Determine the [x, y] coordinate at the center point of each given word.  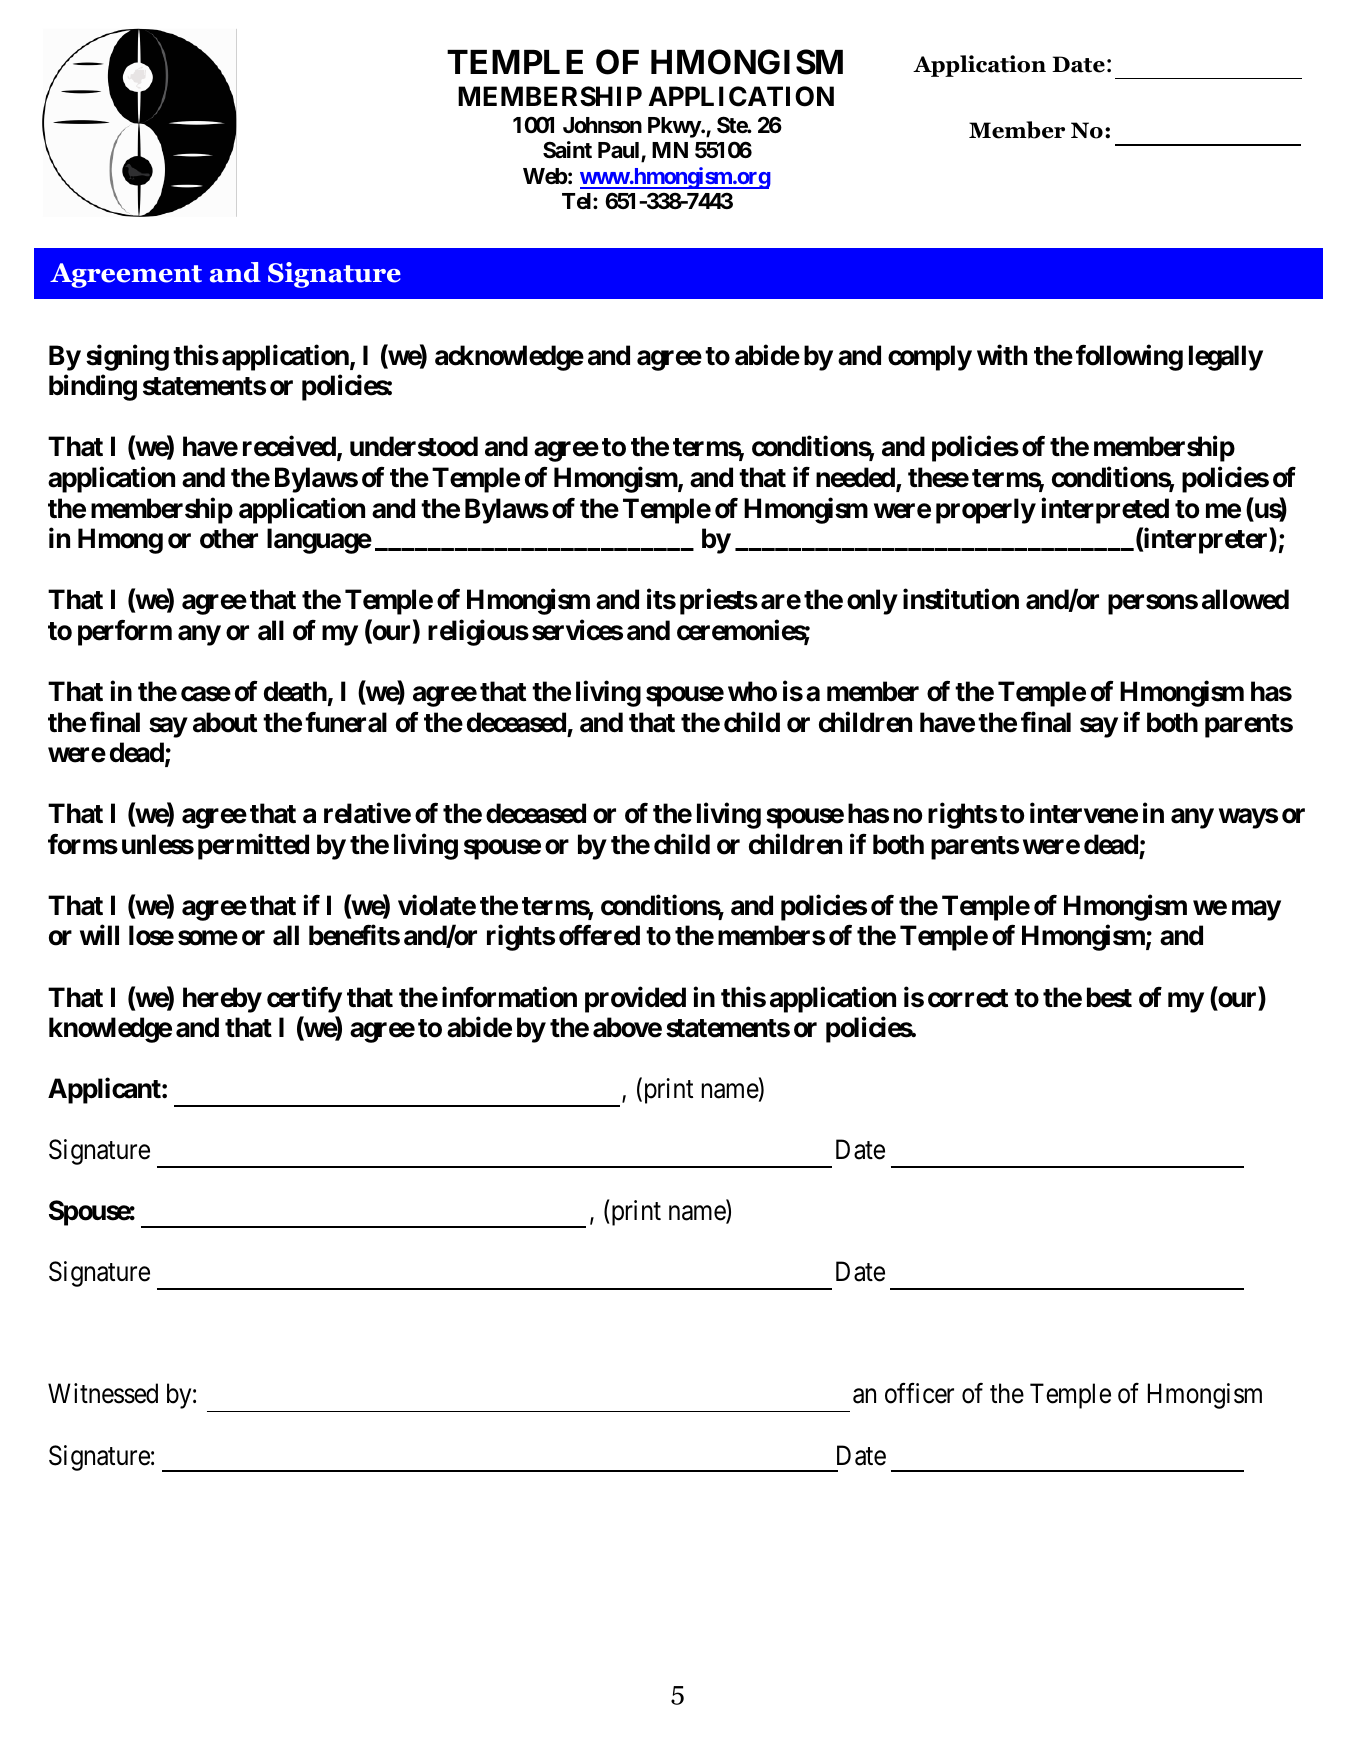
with [1002, 354]
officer [919, 1393]
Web [545, 176]
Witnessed [103, 1393]
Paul [620, 152]
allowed [1245, 599]
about [225, 722]
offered [599, 935]
